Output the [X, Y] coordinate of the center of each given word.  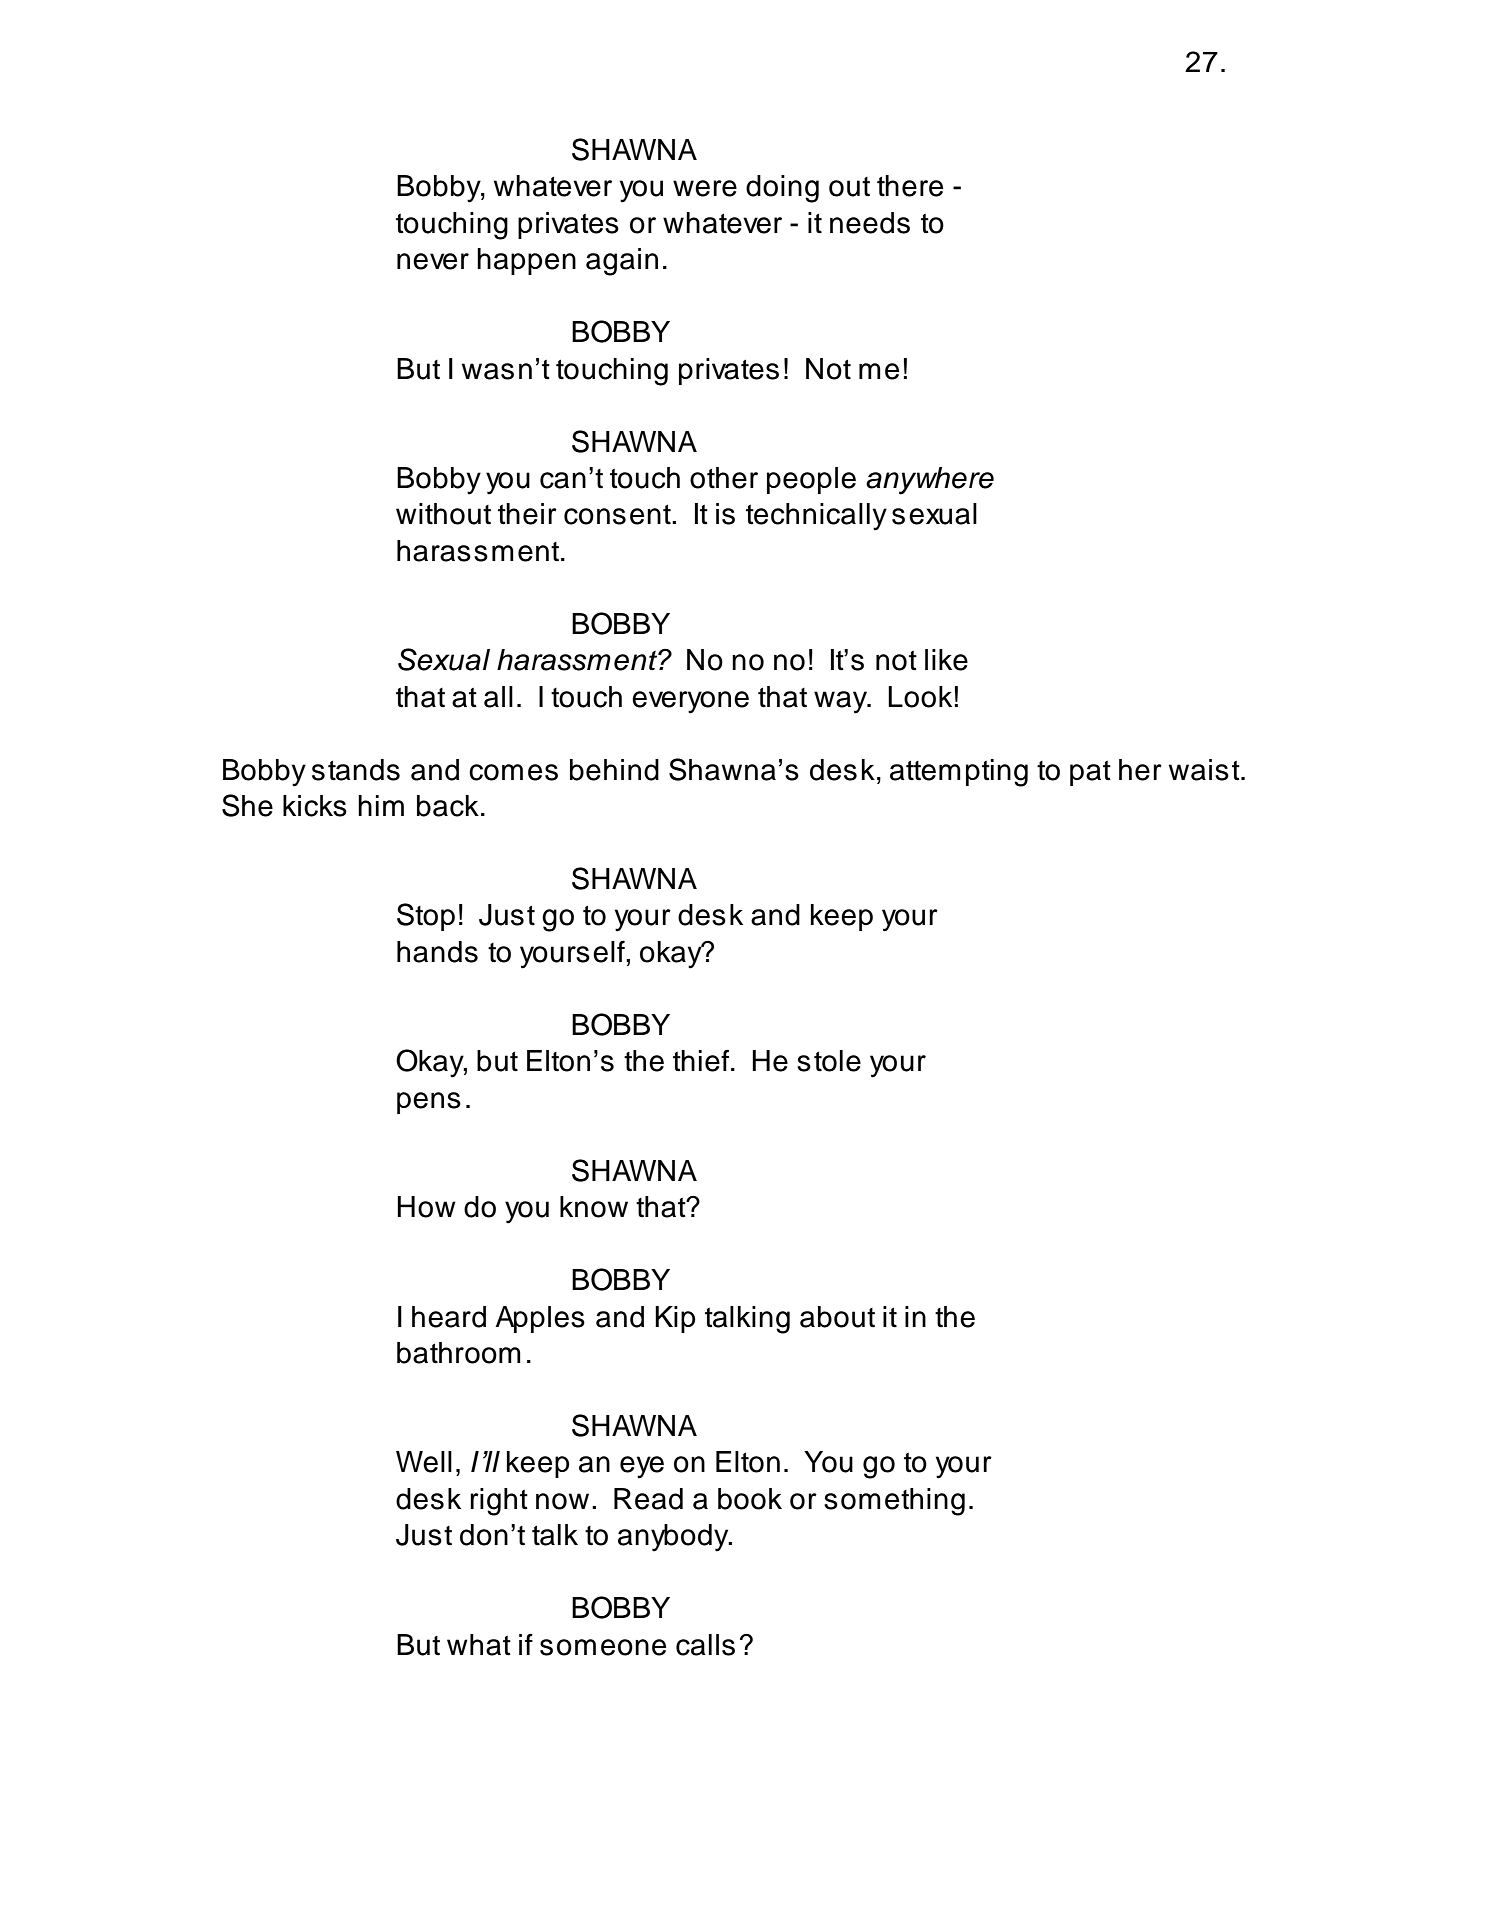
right [499, 1502]
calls [705, 1645]
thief [702, 1060]
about [837, 1317]
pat [1090, 773]
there [910, 186]
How [426, 1207]
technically [816, 517]
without [443, 514]
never [433, 261]
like [946, 660]
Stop [426, 917]
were [705, 188]
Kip [675, 1319]
